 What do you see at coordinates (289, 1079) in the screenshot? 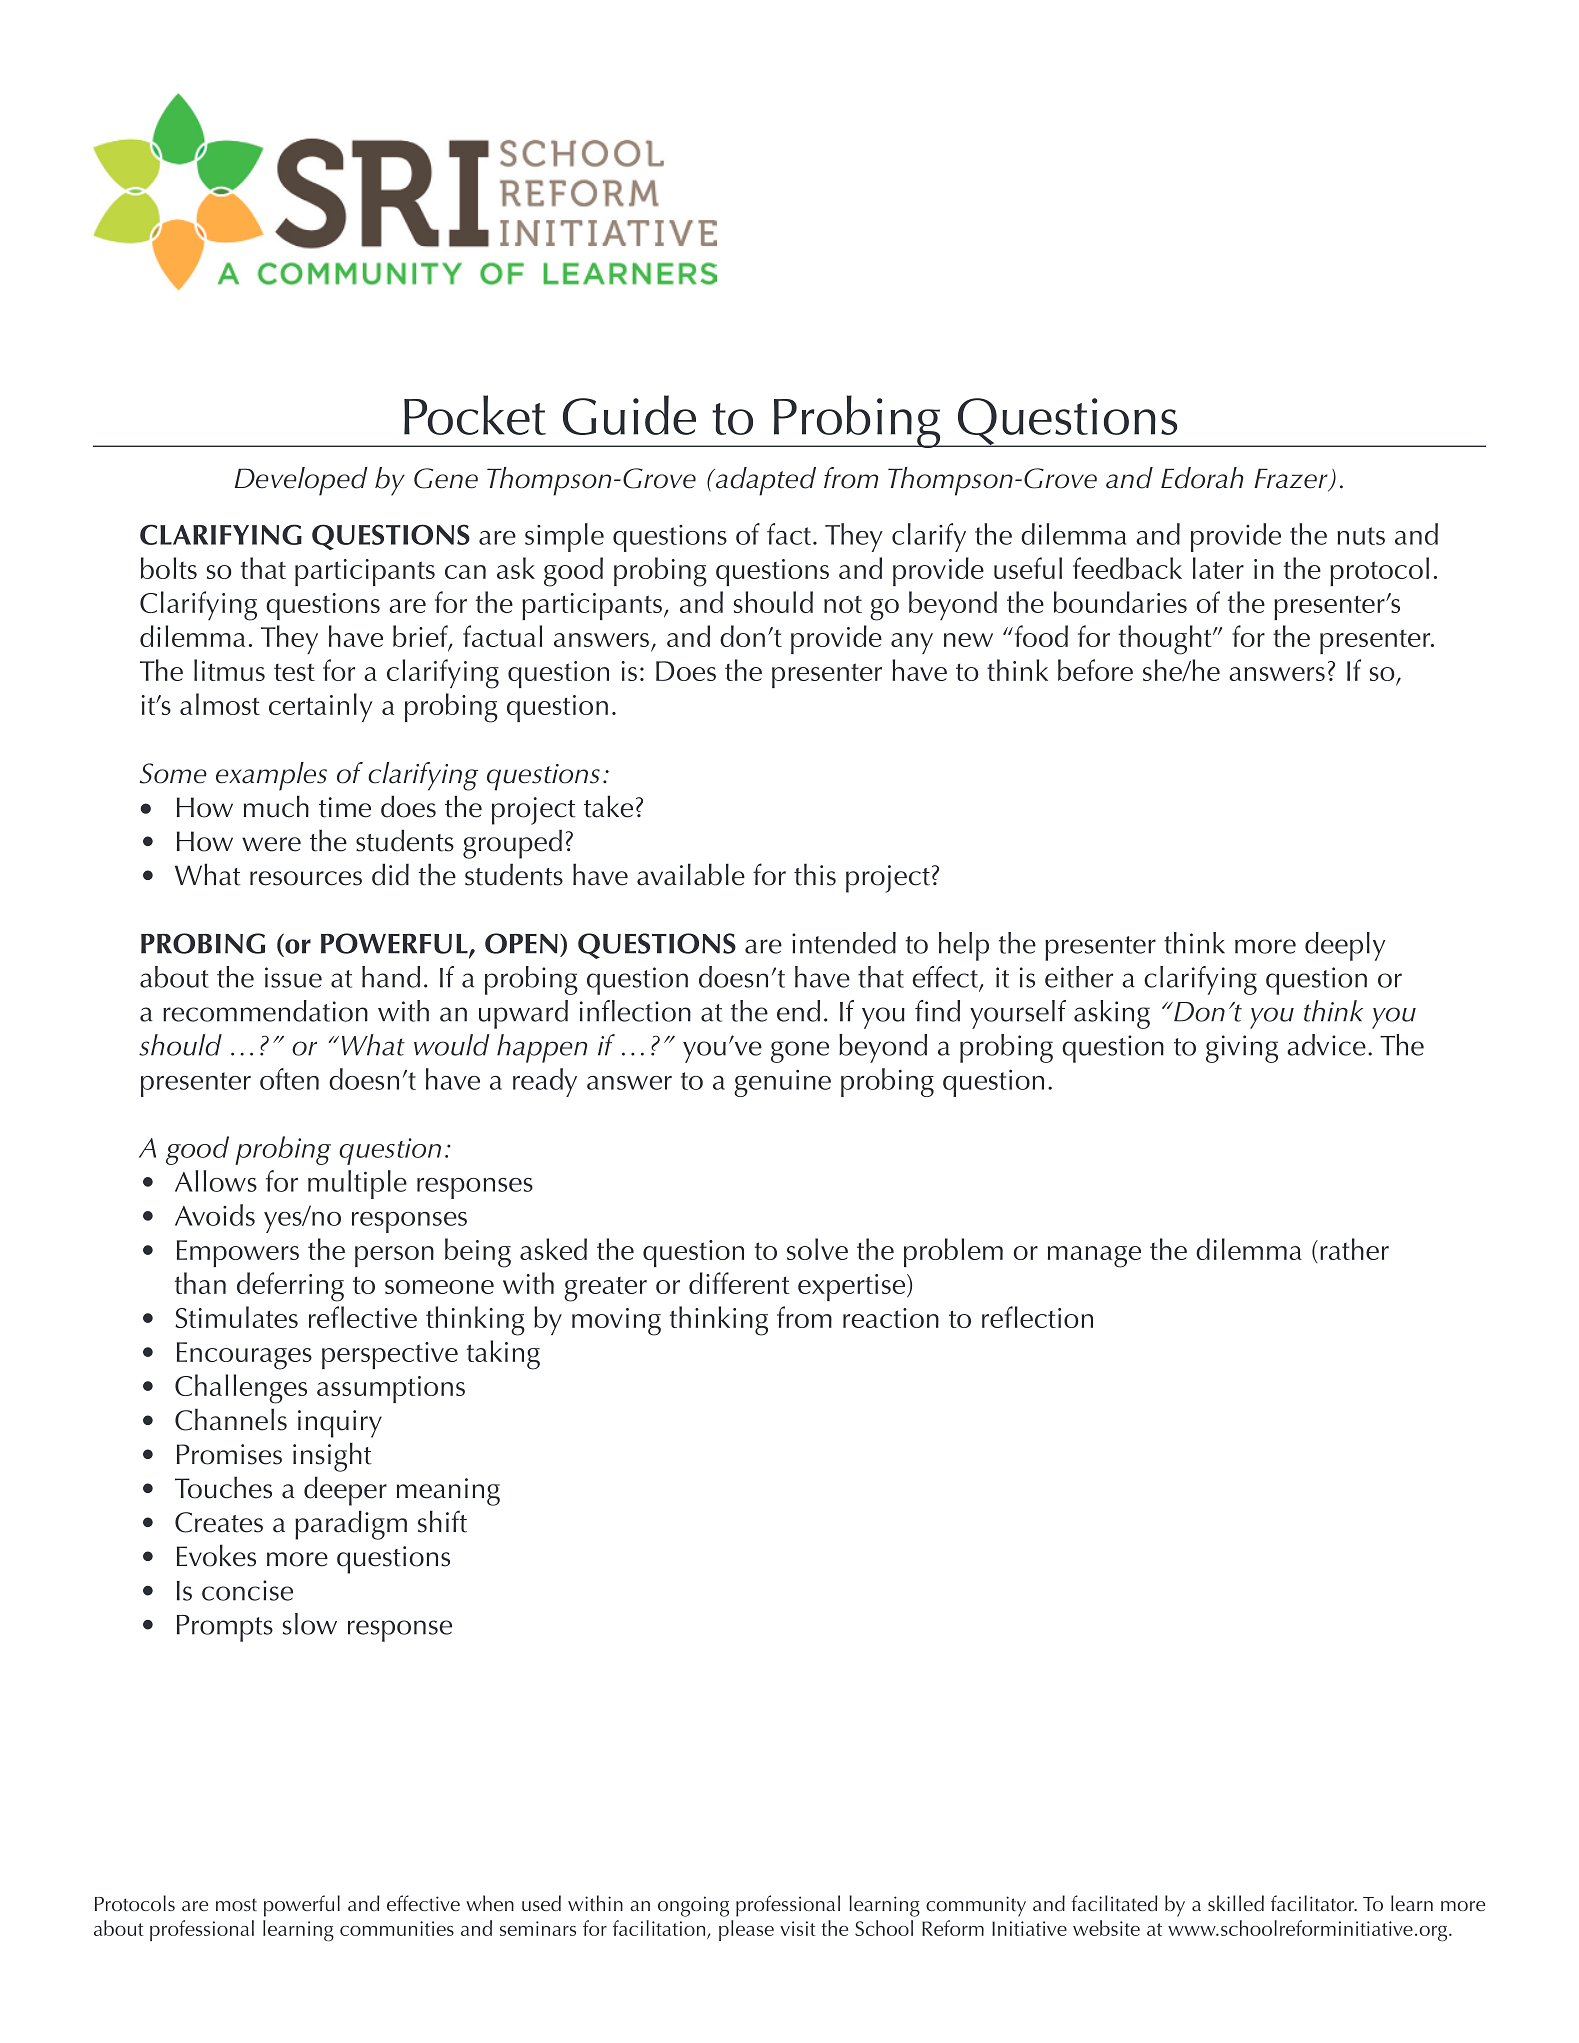
I see `often` at bounding box center [289, 1079].
